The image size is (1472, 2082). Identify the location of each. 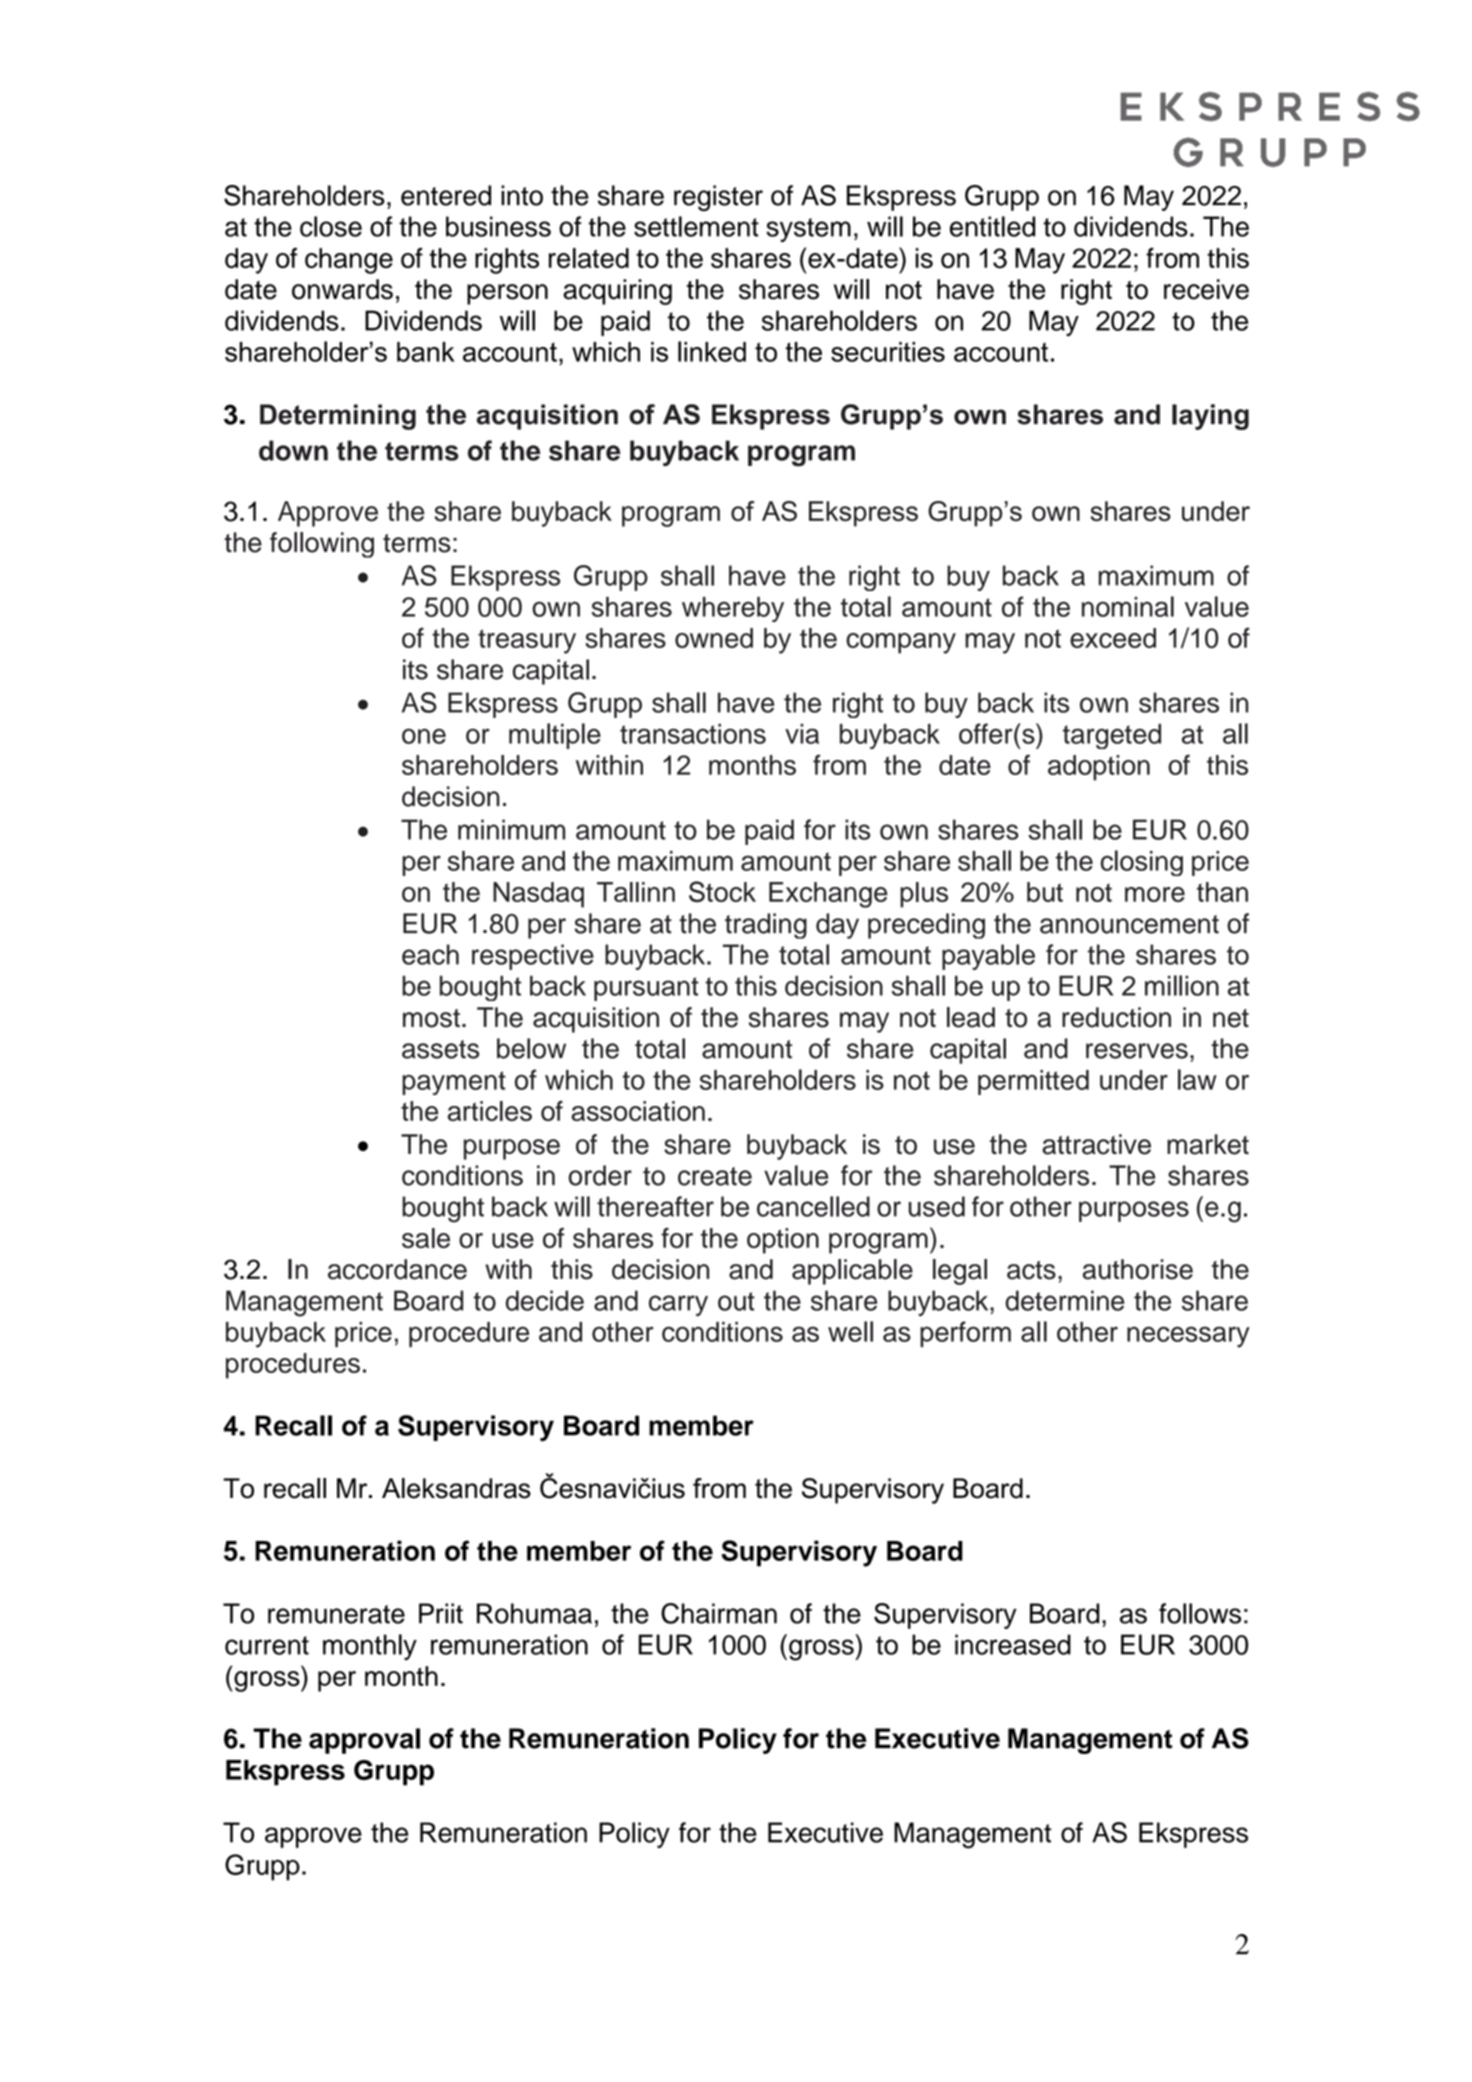
(430, 954).
